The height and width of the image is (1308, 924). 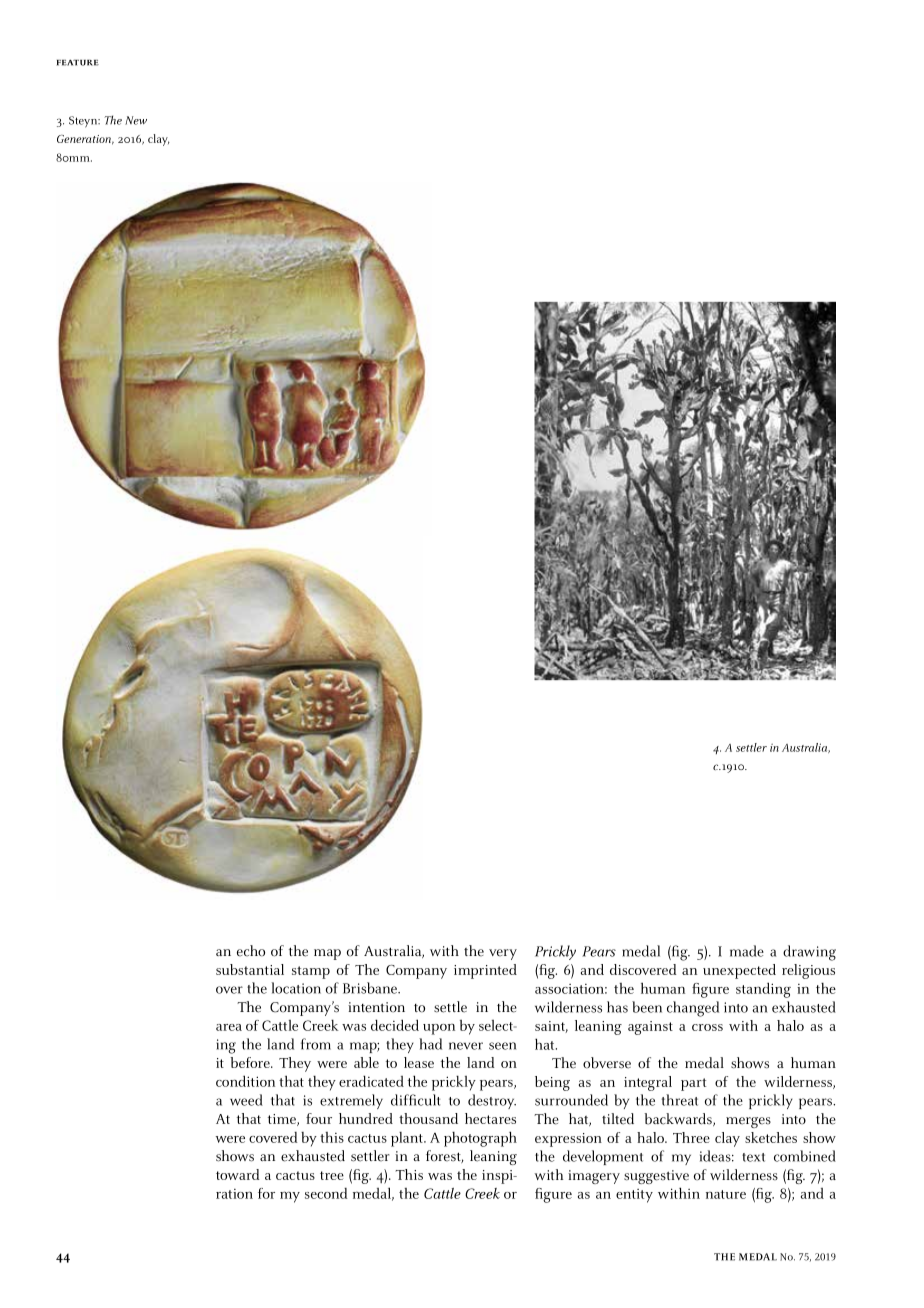 What do you see at coordinates (250, 969) in the image?
I see `substantial` at bounding box center [250, 969].
